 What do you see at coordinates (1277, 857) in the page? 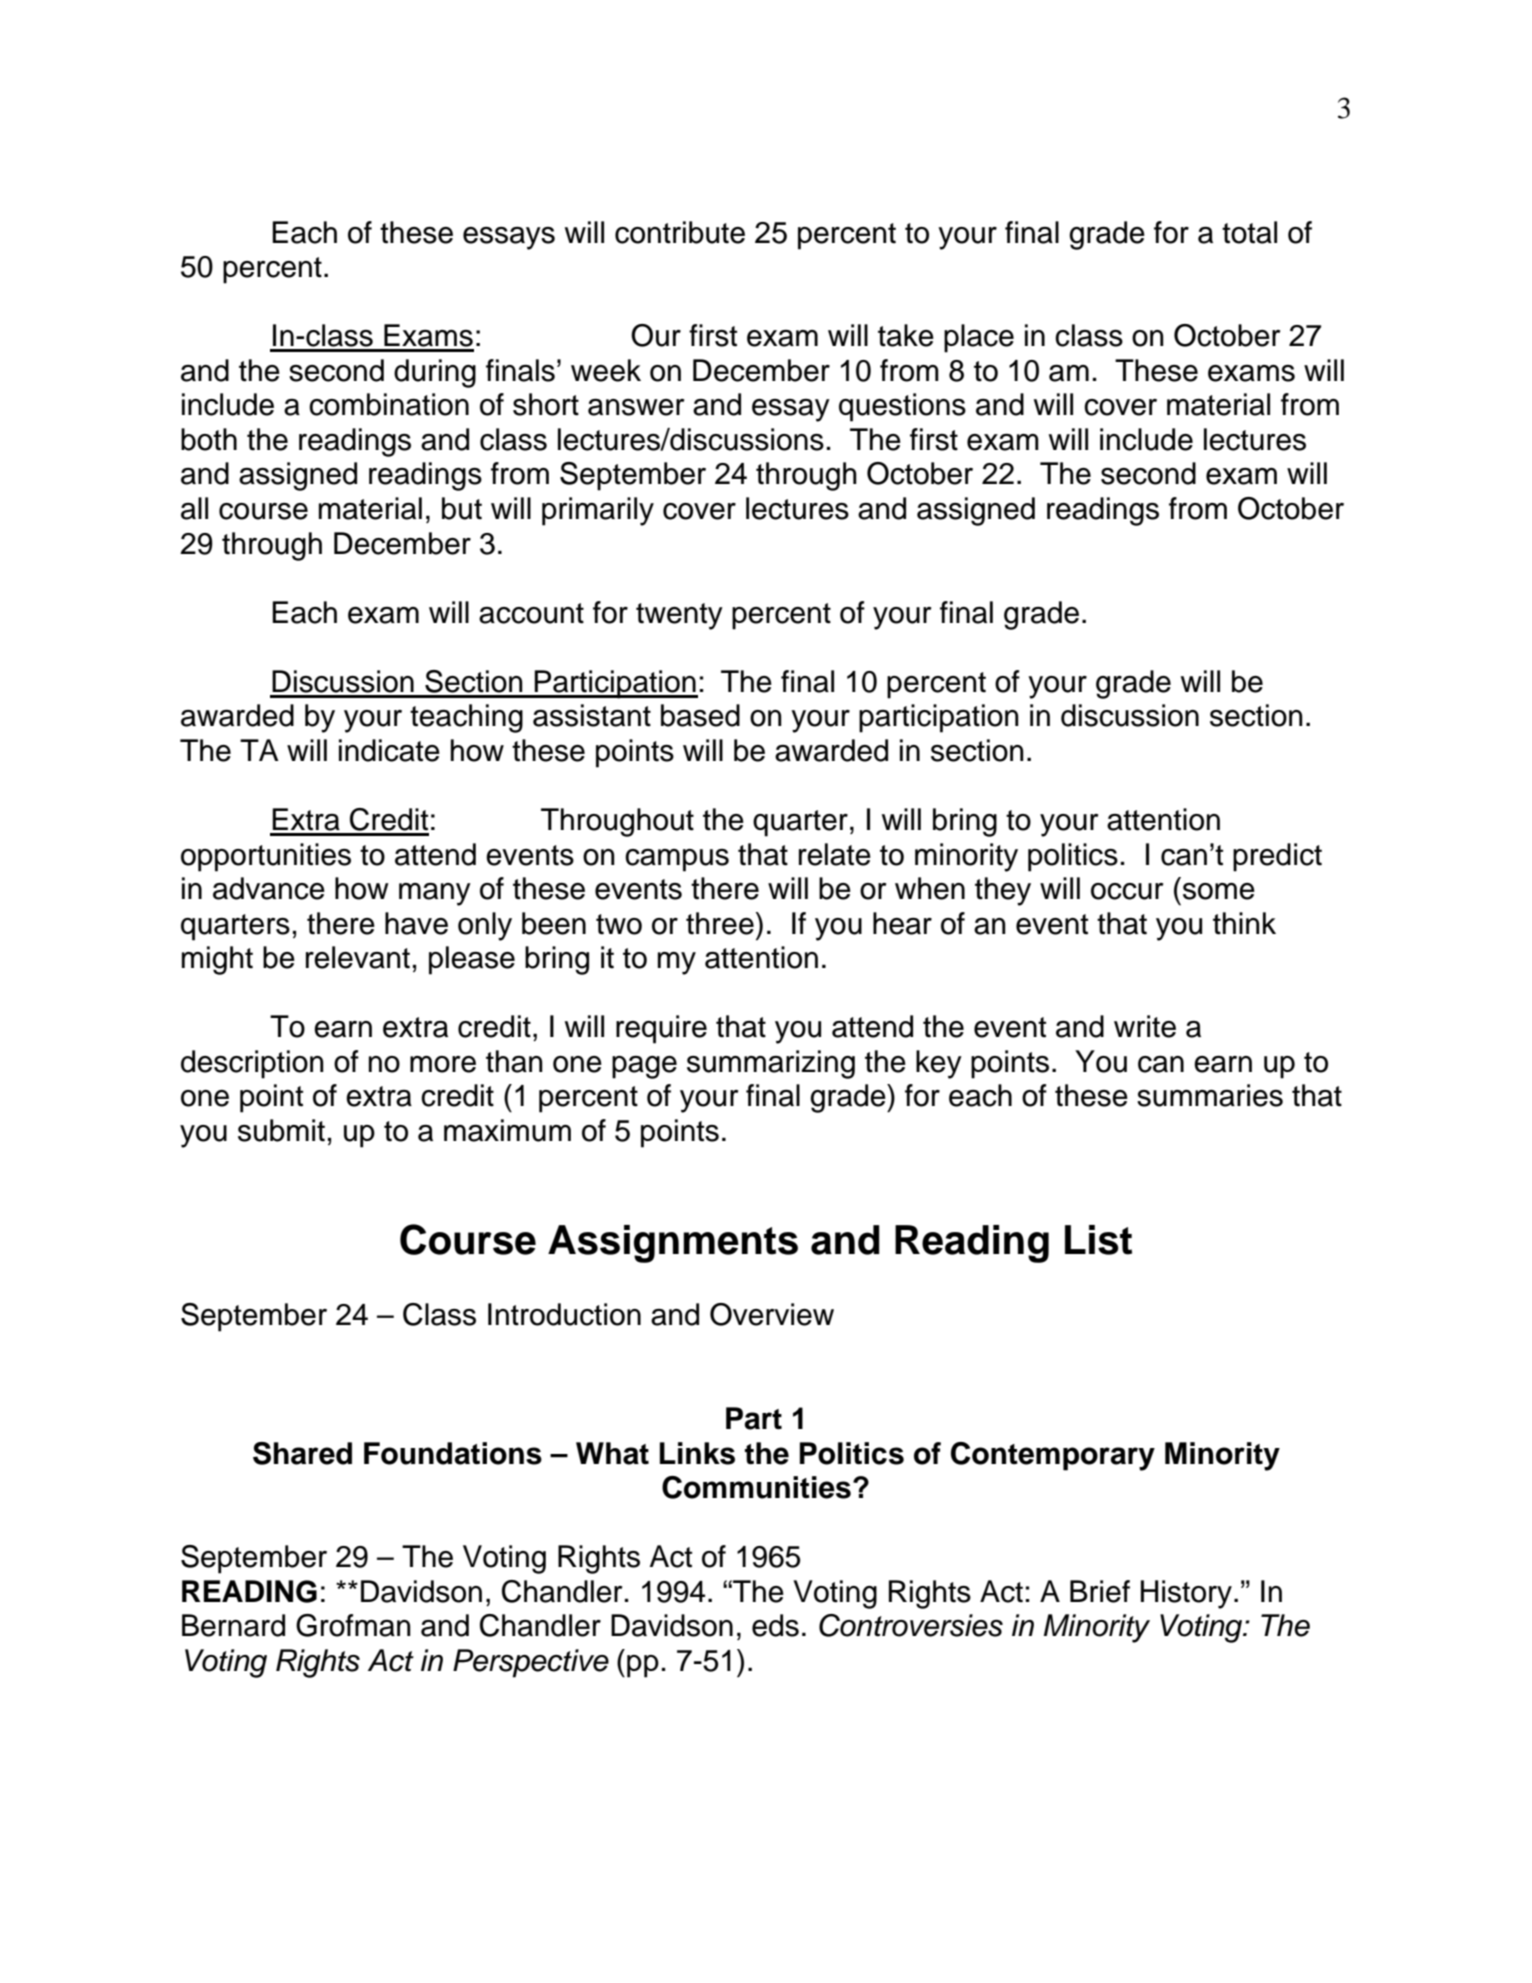
I see `predict` at bounding box center [1277, 857].
